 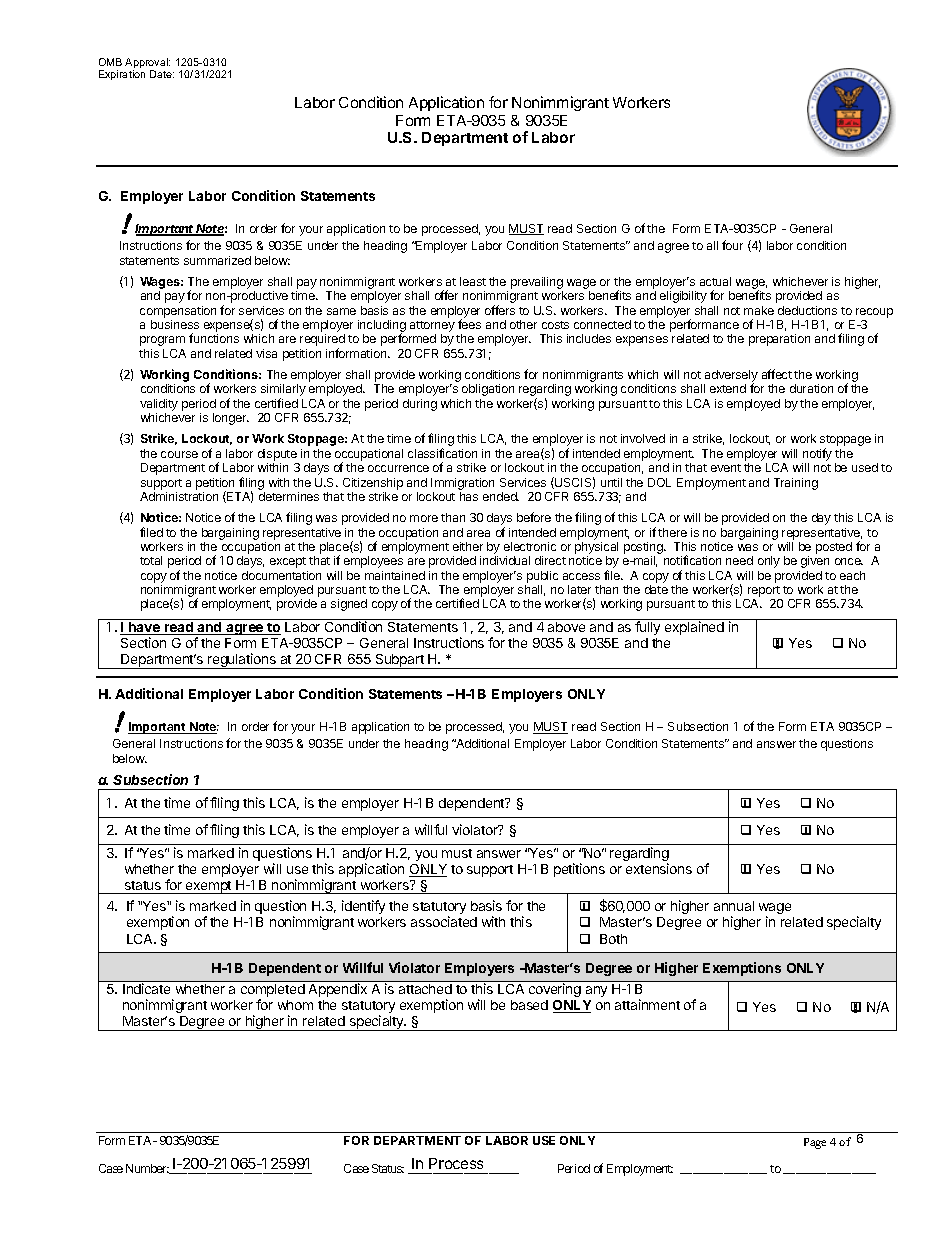 I want to click on Approval, so click(x=147, y=64).
